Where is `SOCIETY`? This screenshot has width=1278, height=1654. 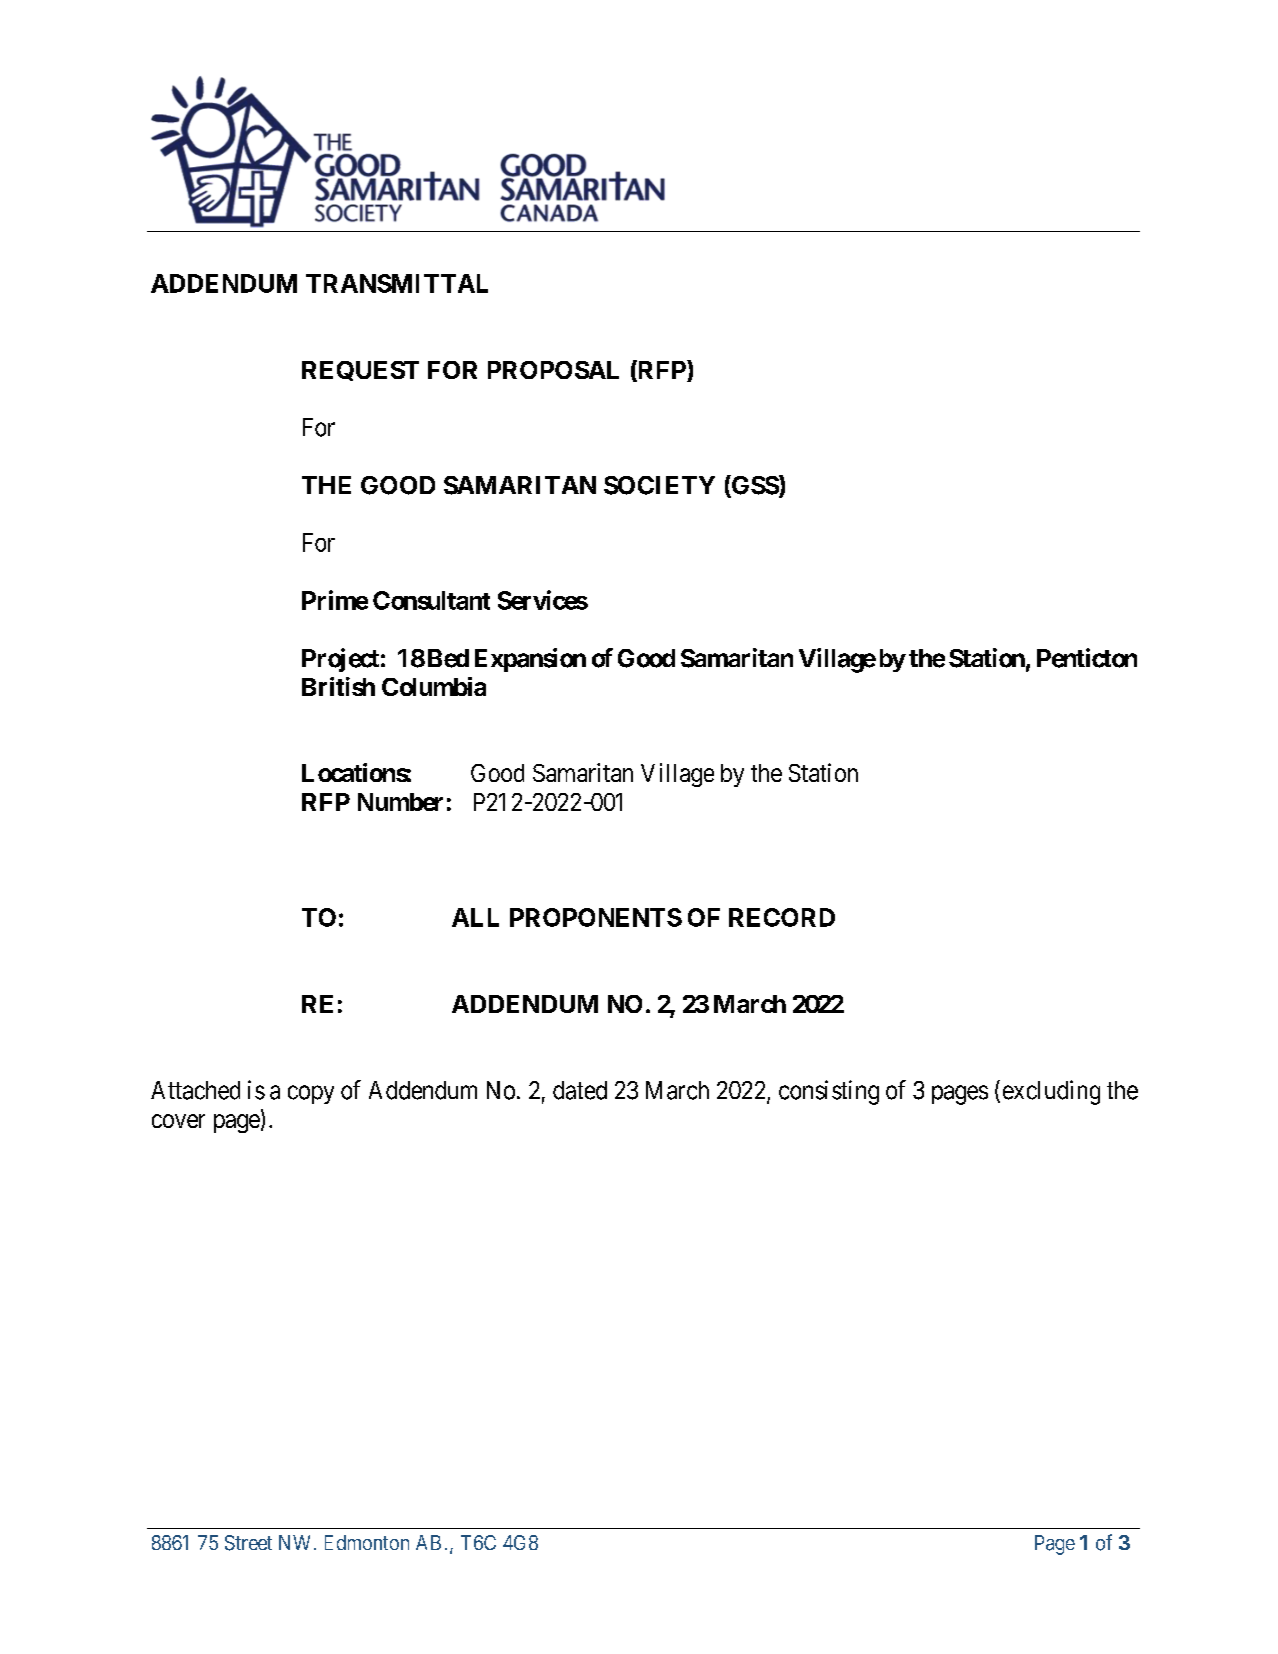 SOCIETY is located at coordinates (659, 485).
